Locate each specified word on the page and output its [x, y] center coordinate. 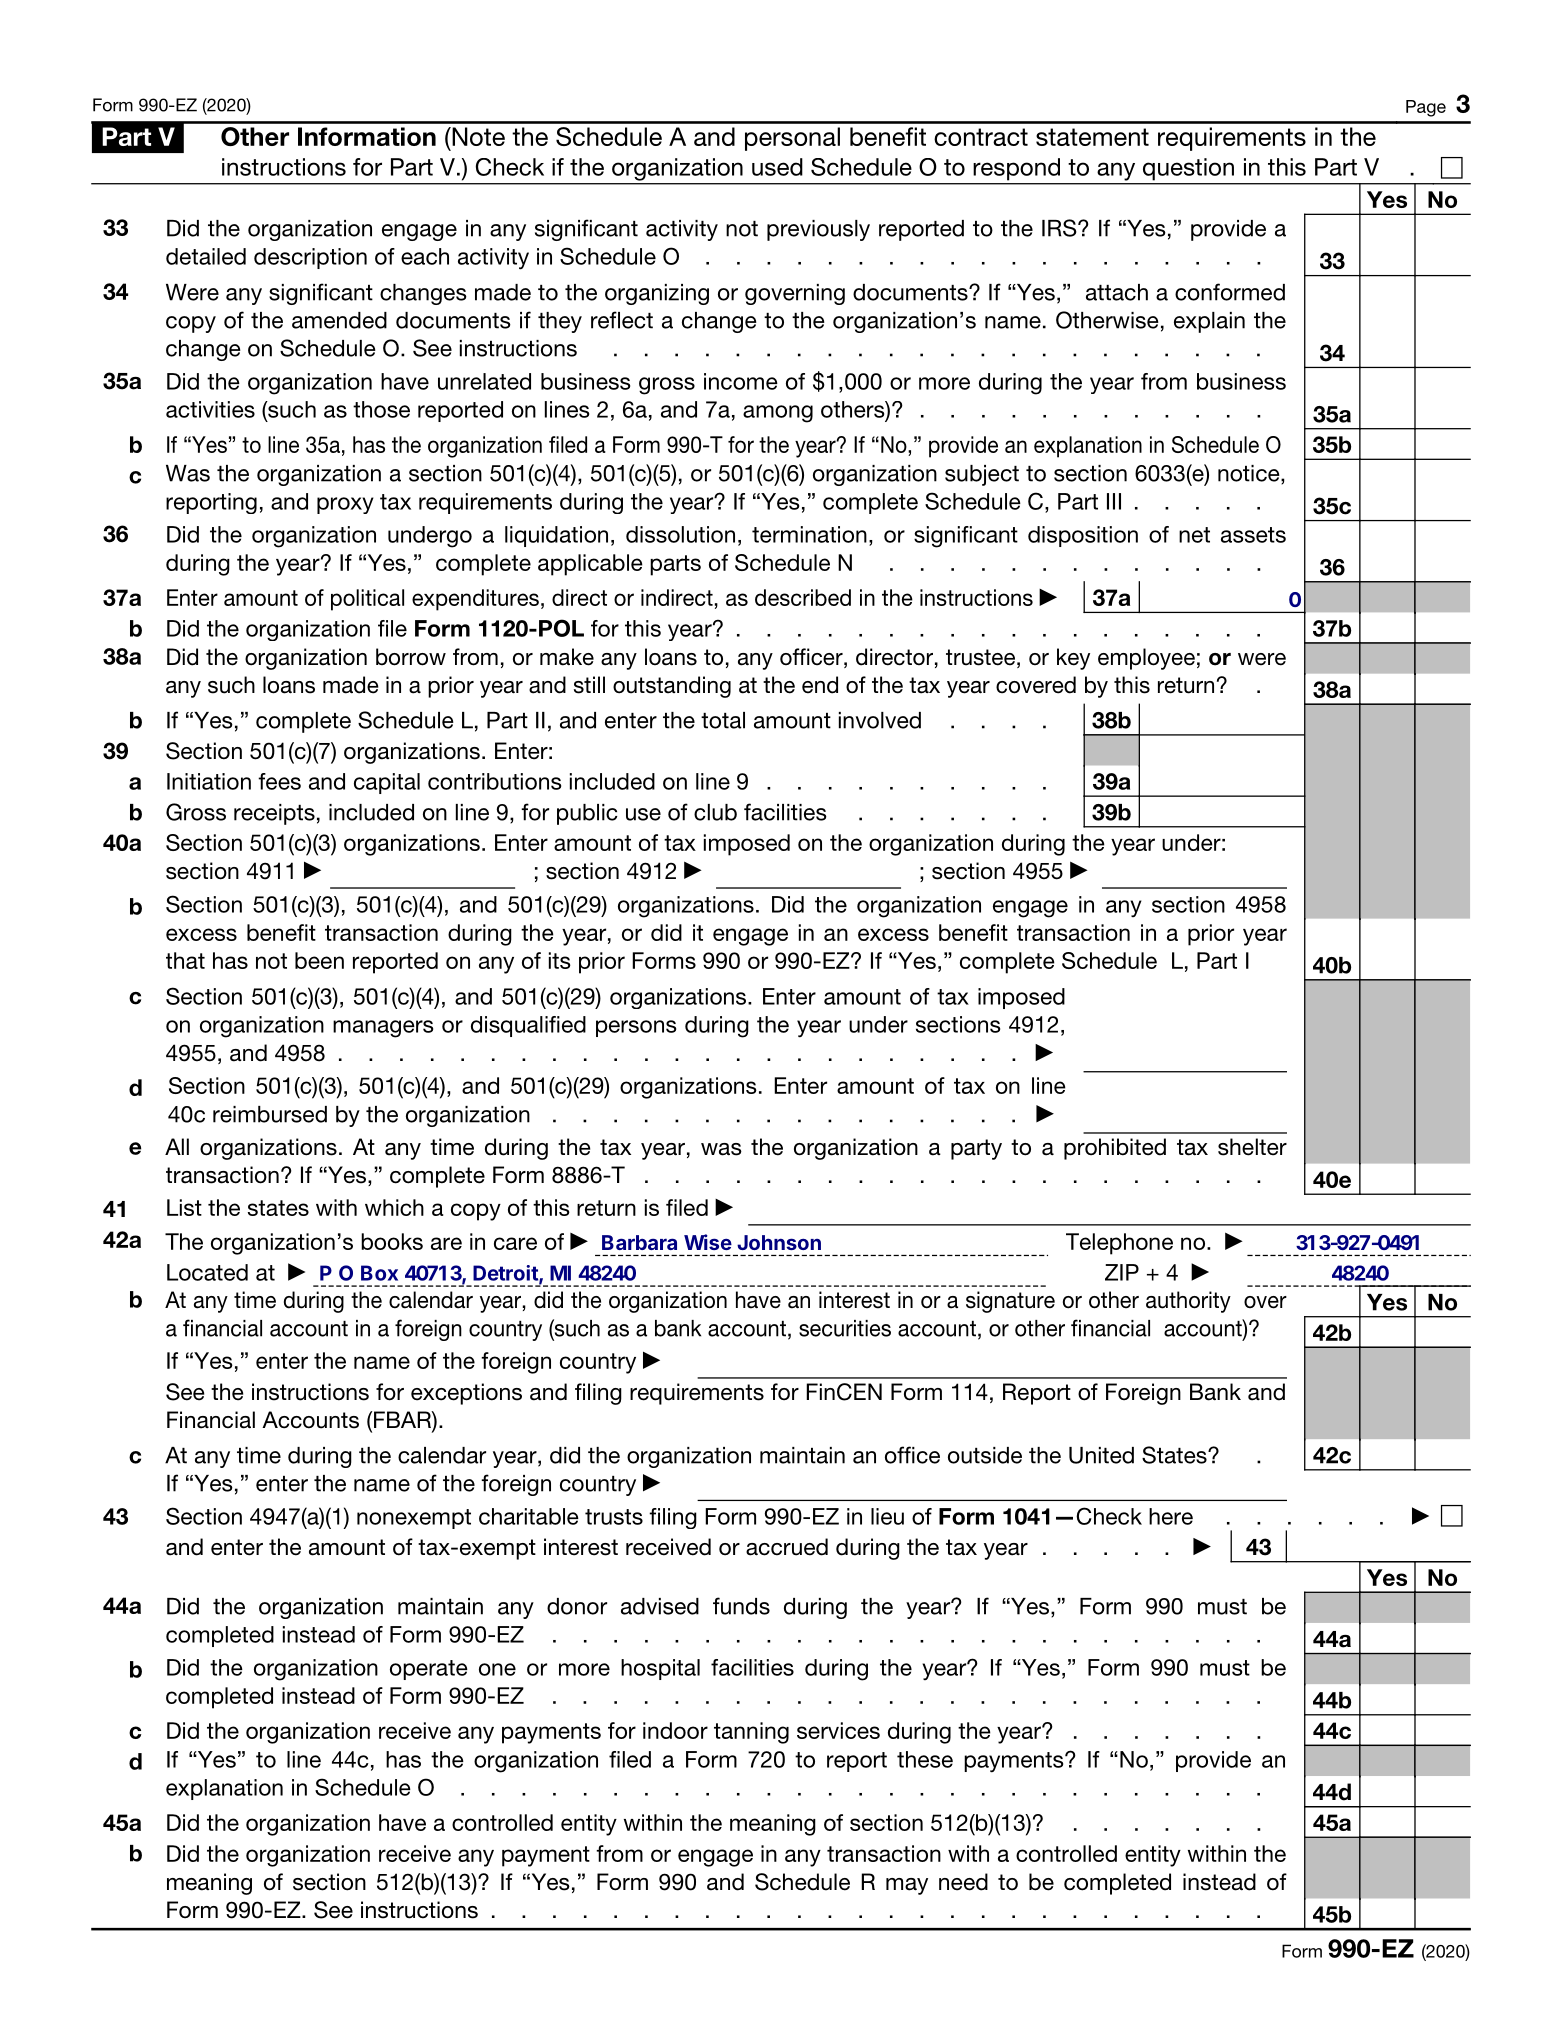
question [1188, 169]
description [310, 258]
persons [636, 1028]
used [777, 167]
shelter [1252, 1147]
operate [429, 1670]
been [319, 960]
